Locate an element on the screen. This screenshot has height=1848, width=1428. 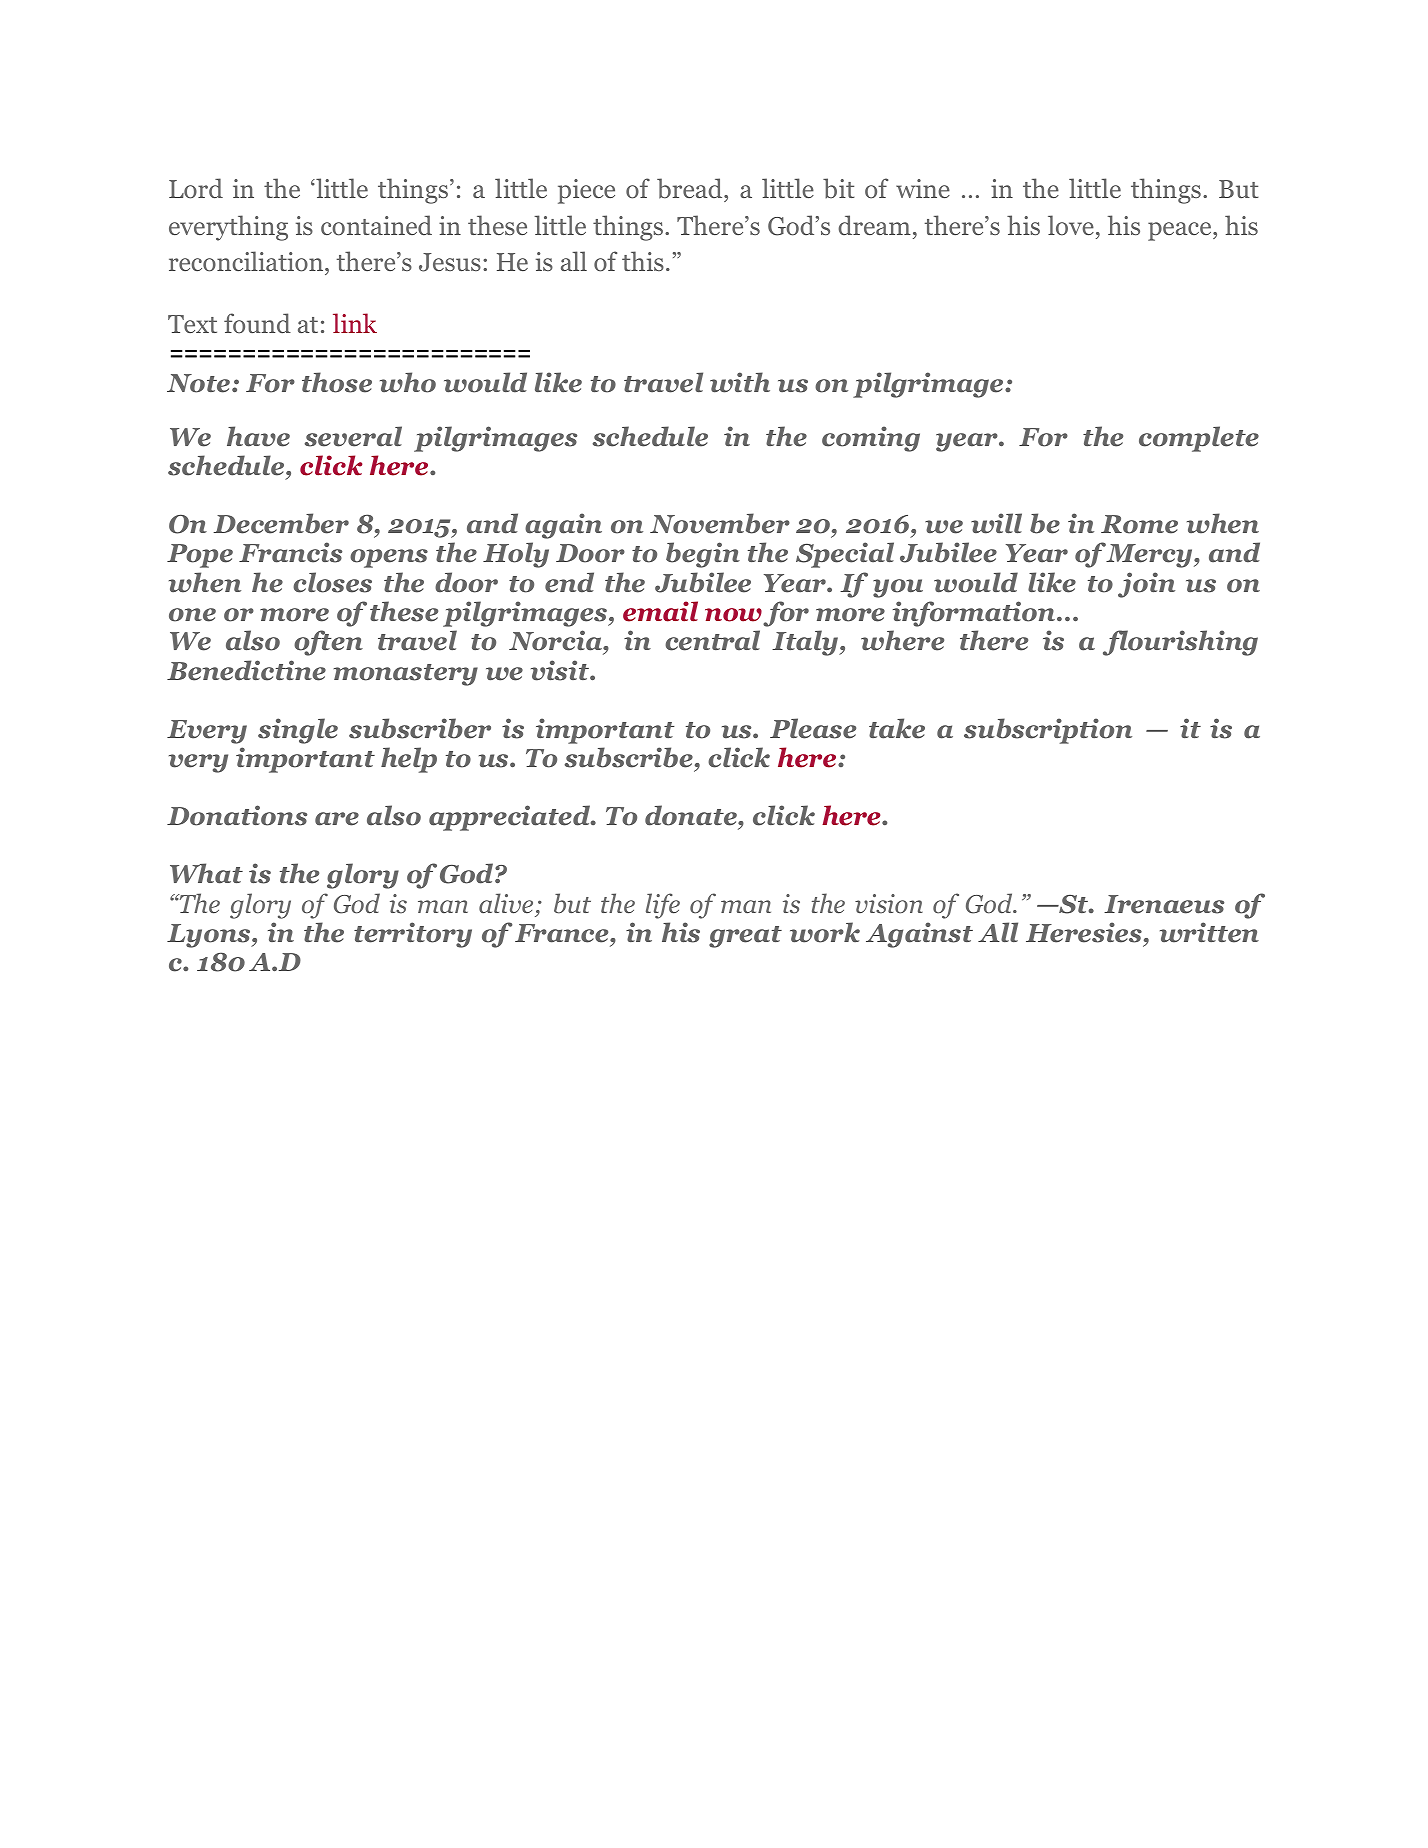
bread is located at coordinates (691, 190).
